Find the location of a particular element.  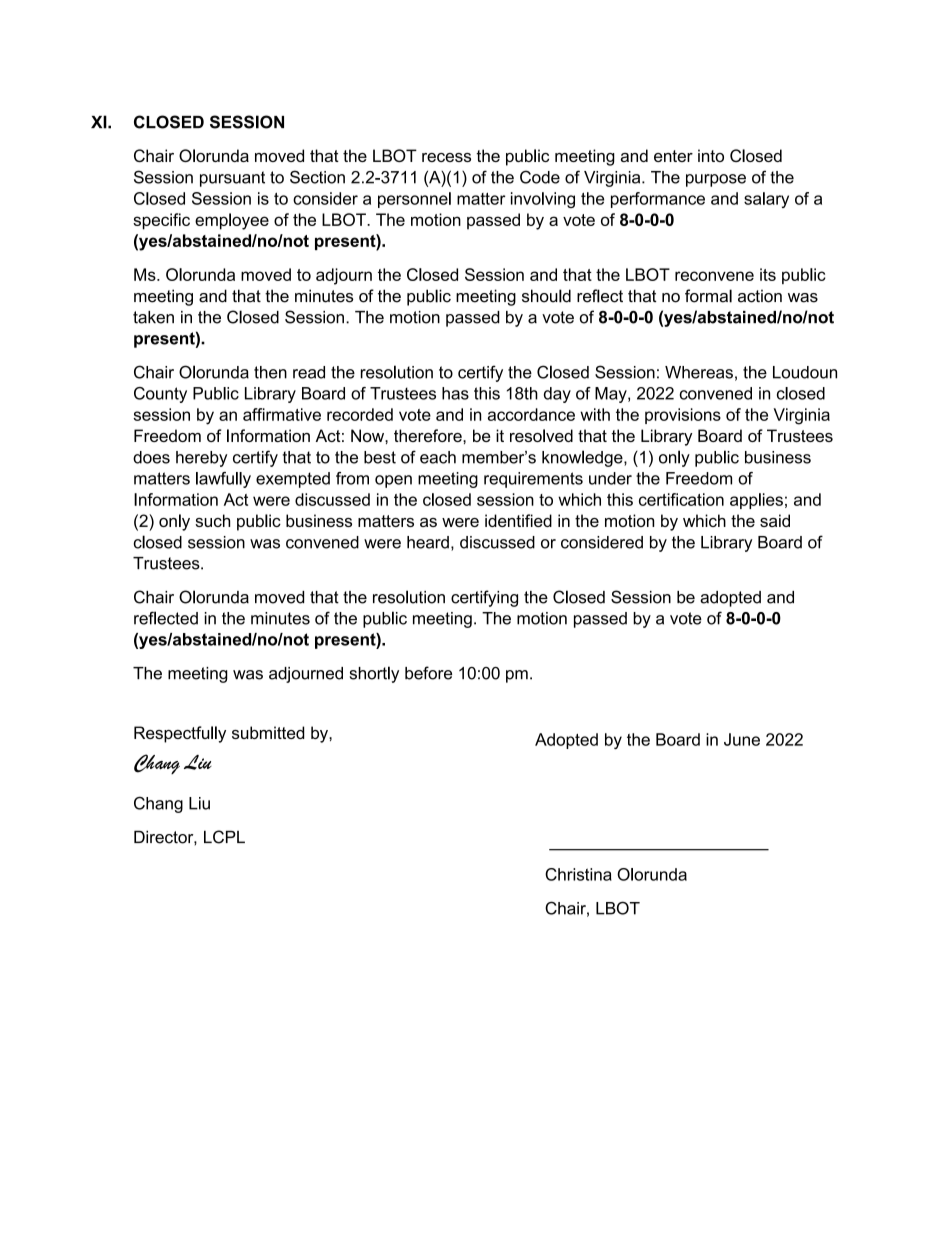

pursuant is located at coordinates (232, 179).
